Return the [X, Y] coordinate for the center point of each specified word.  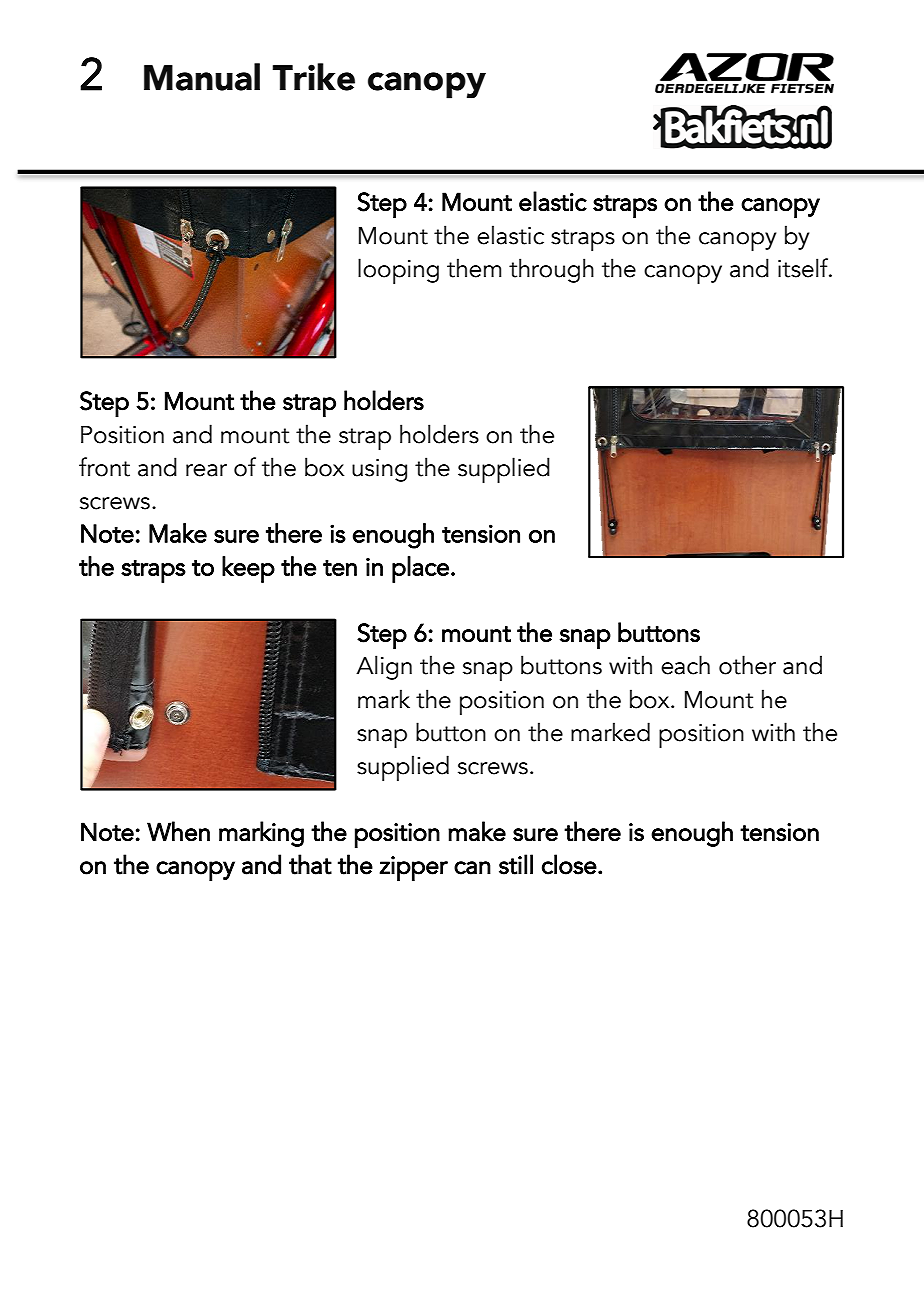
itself [804, 268]
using [379, 470]
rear [206, 470]
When [178, 831]
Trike [313, 77]
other [747, 665]
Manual [202, 77]
